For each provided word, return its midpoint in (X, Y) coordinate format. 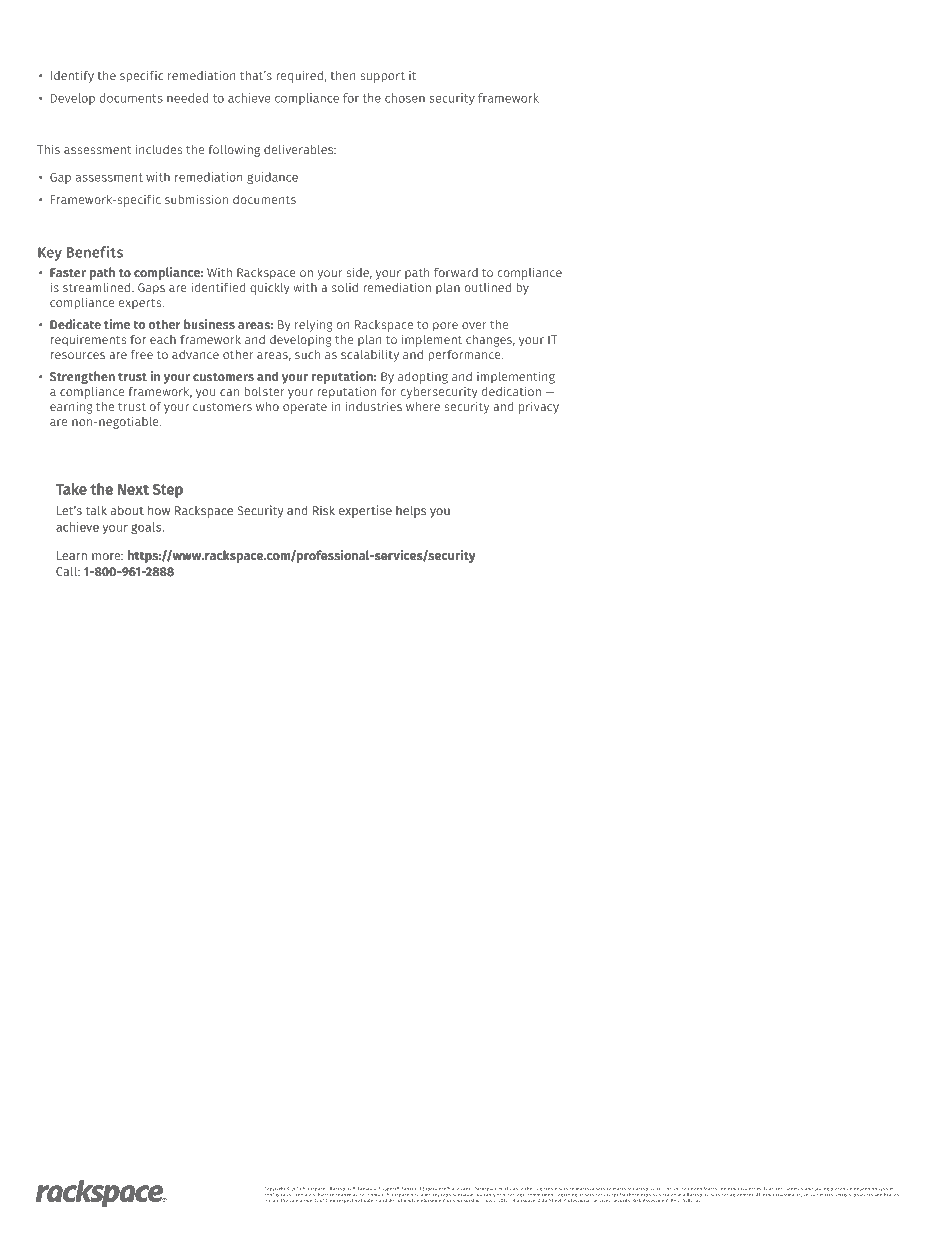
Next (133, 489)
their (331, 1199)
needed (187, 98)
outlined (487, 287)
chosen (405, 98)
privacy (539, 407)
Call (67, 571)
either (527, 1189)
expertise (365, 511)
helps (411, 511)
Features (774, 1189)
